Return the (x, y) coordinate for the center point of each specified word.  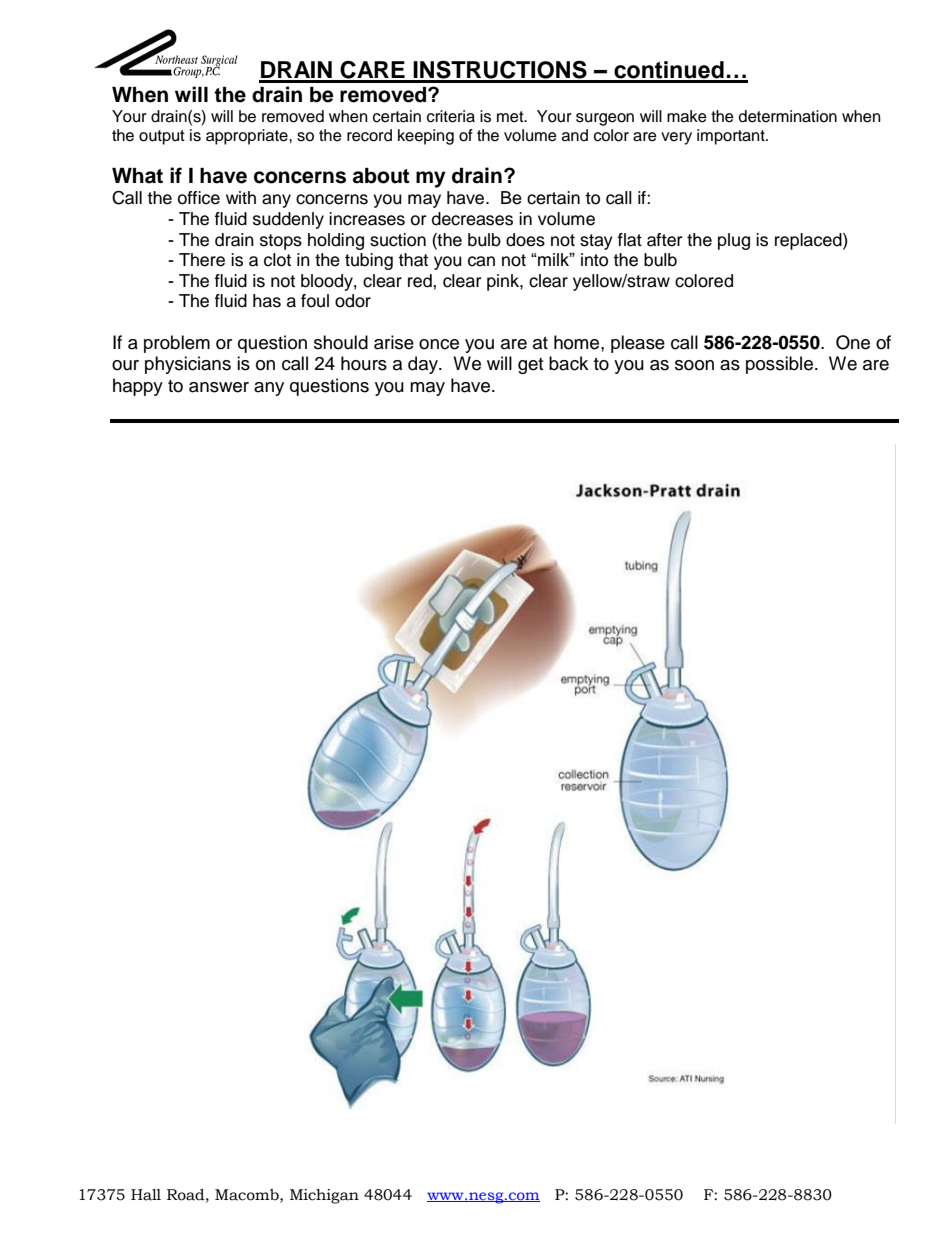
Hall (146, 1195)
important (732, 137)
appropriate (248, 137)
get (531, 366)
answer (219, 387)
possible (781, 365)
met (511, 117)
